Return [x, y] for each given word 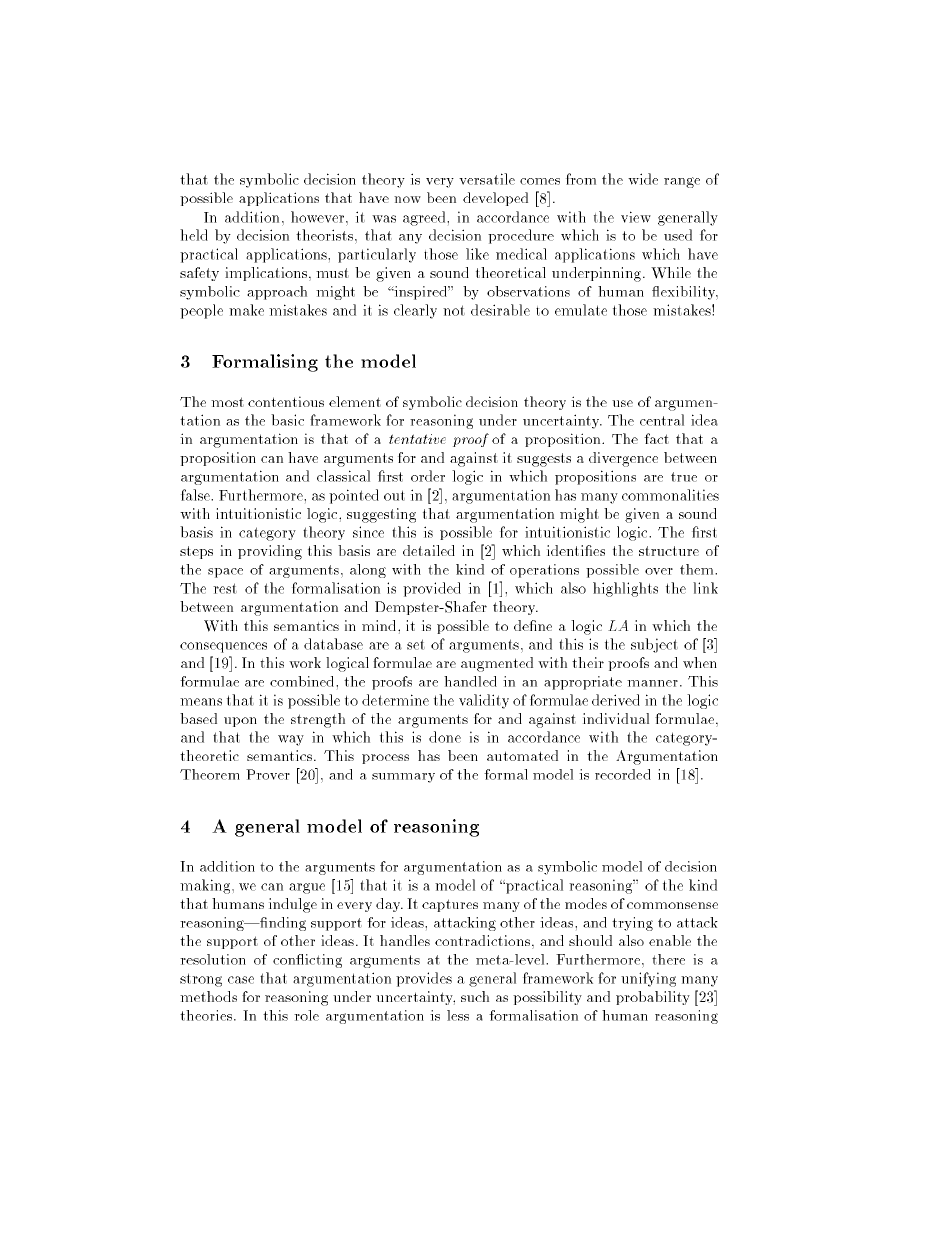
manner [652, 683]
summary [403, 778]
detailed [429, 550]
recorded [623, 774]
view [636, 217]
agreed [425, 218]
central [662, 420]
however [317, 217]
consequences [223, 647]
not [454, 310]
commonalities [670, 495]
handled [470, 681]
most [227, 402]
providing [270, 552]
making [205, 886]
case [241, 980]
